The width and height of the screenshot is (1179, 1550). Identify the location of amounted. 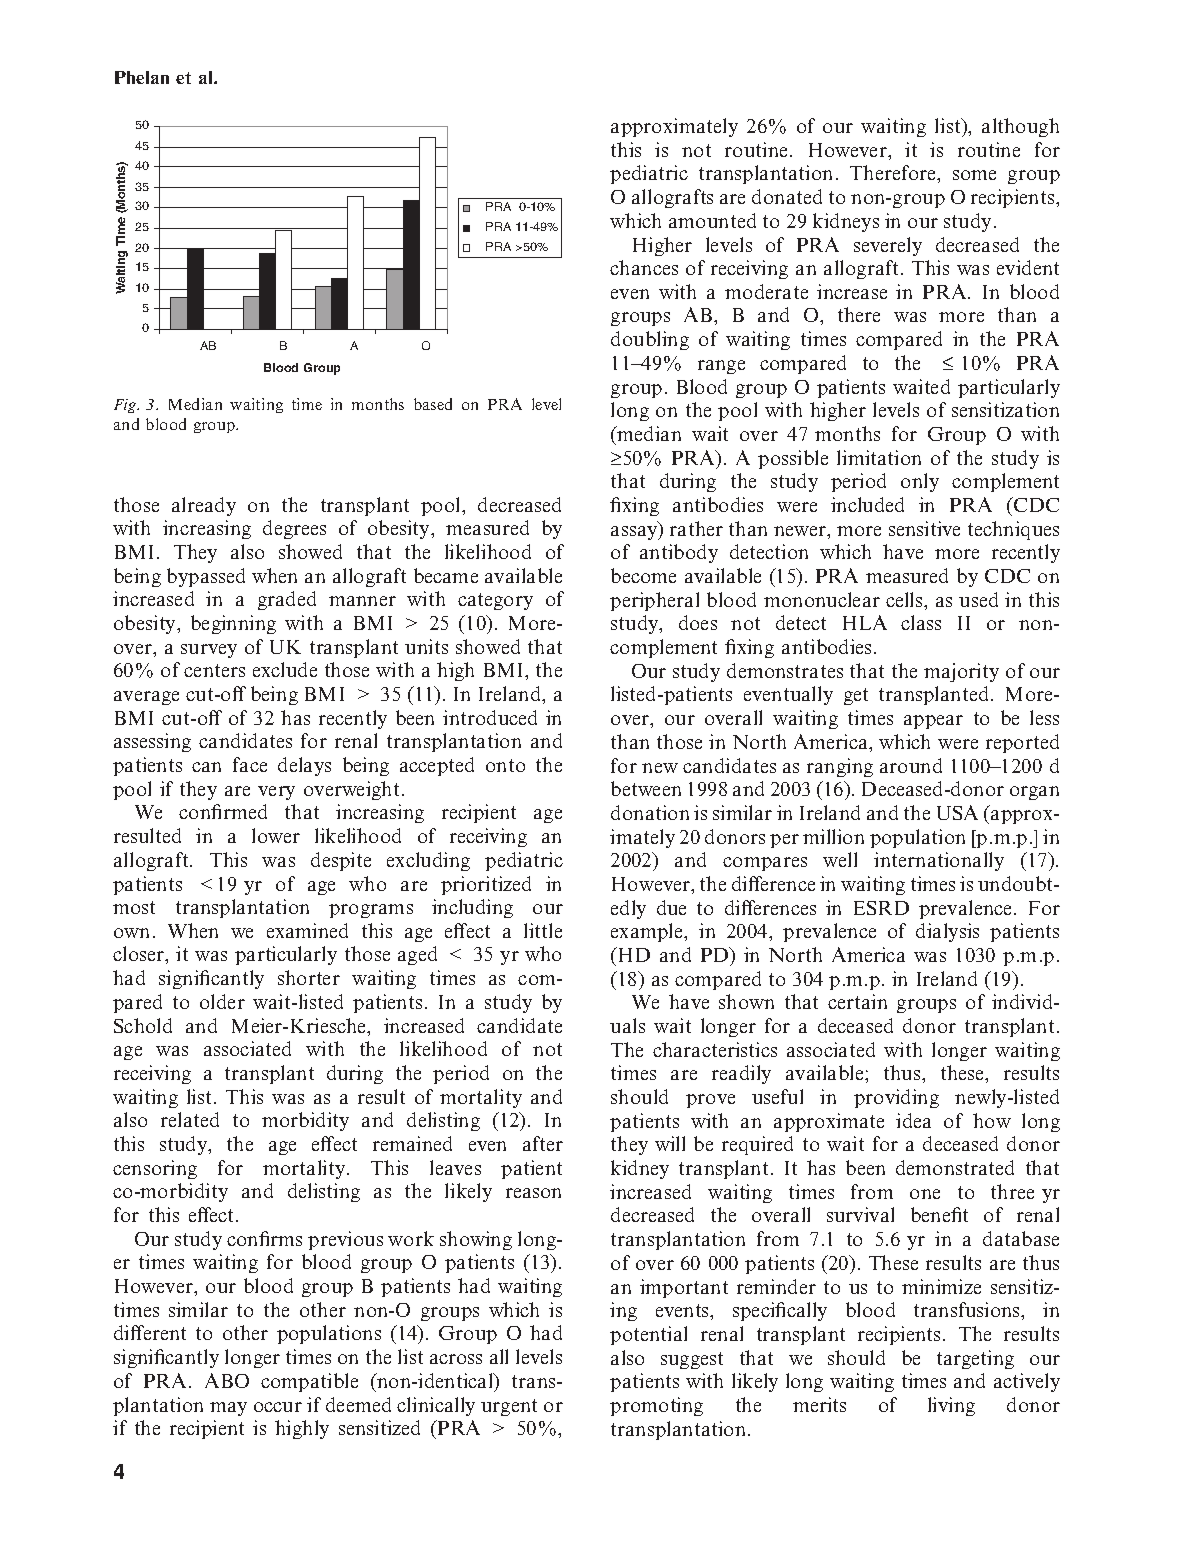
(712, 220).
